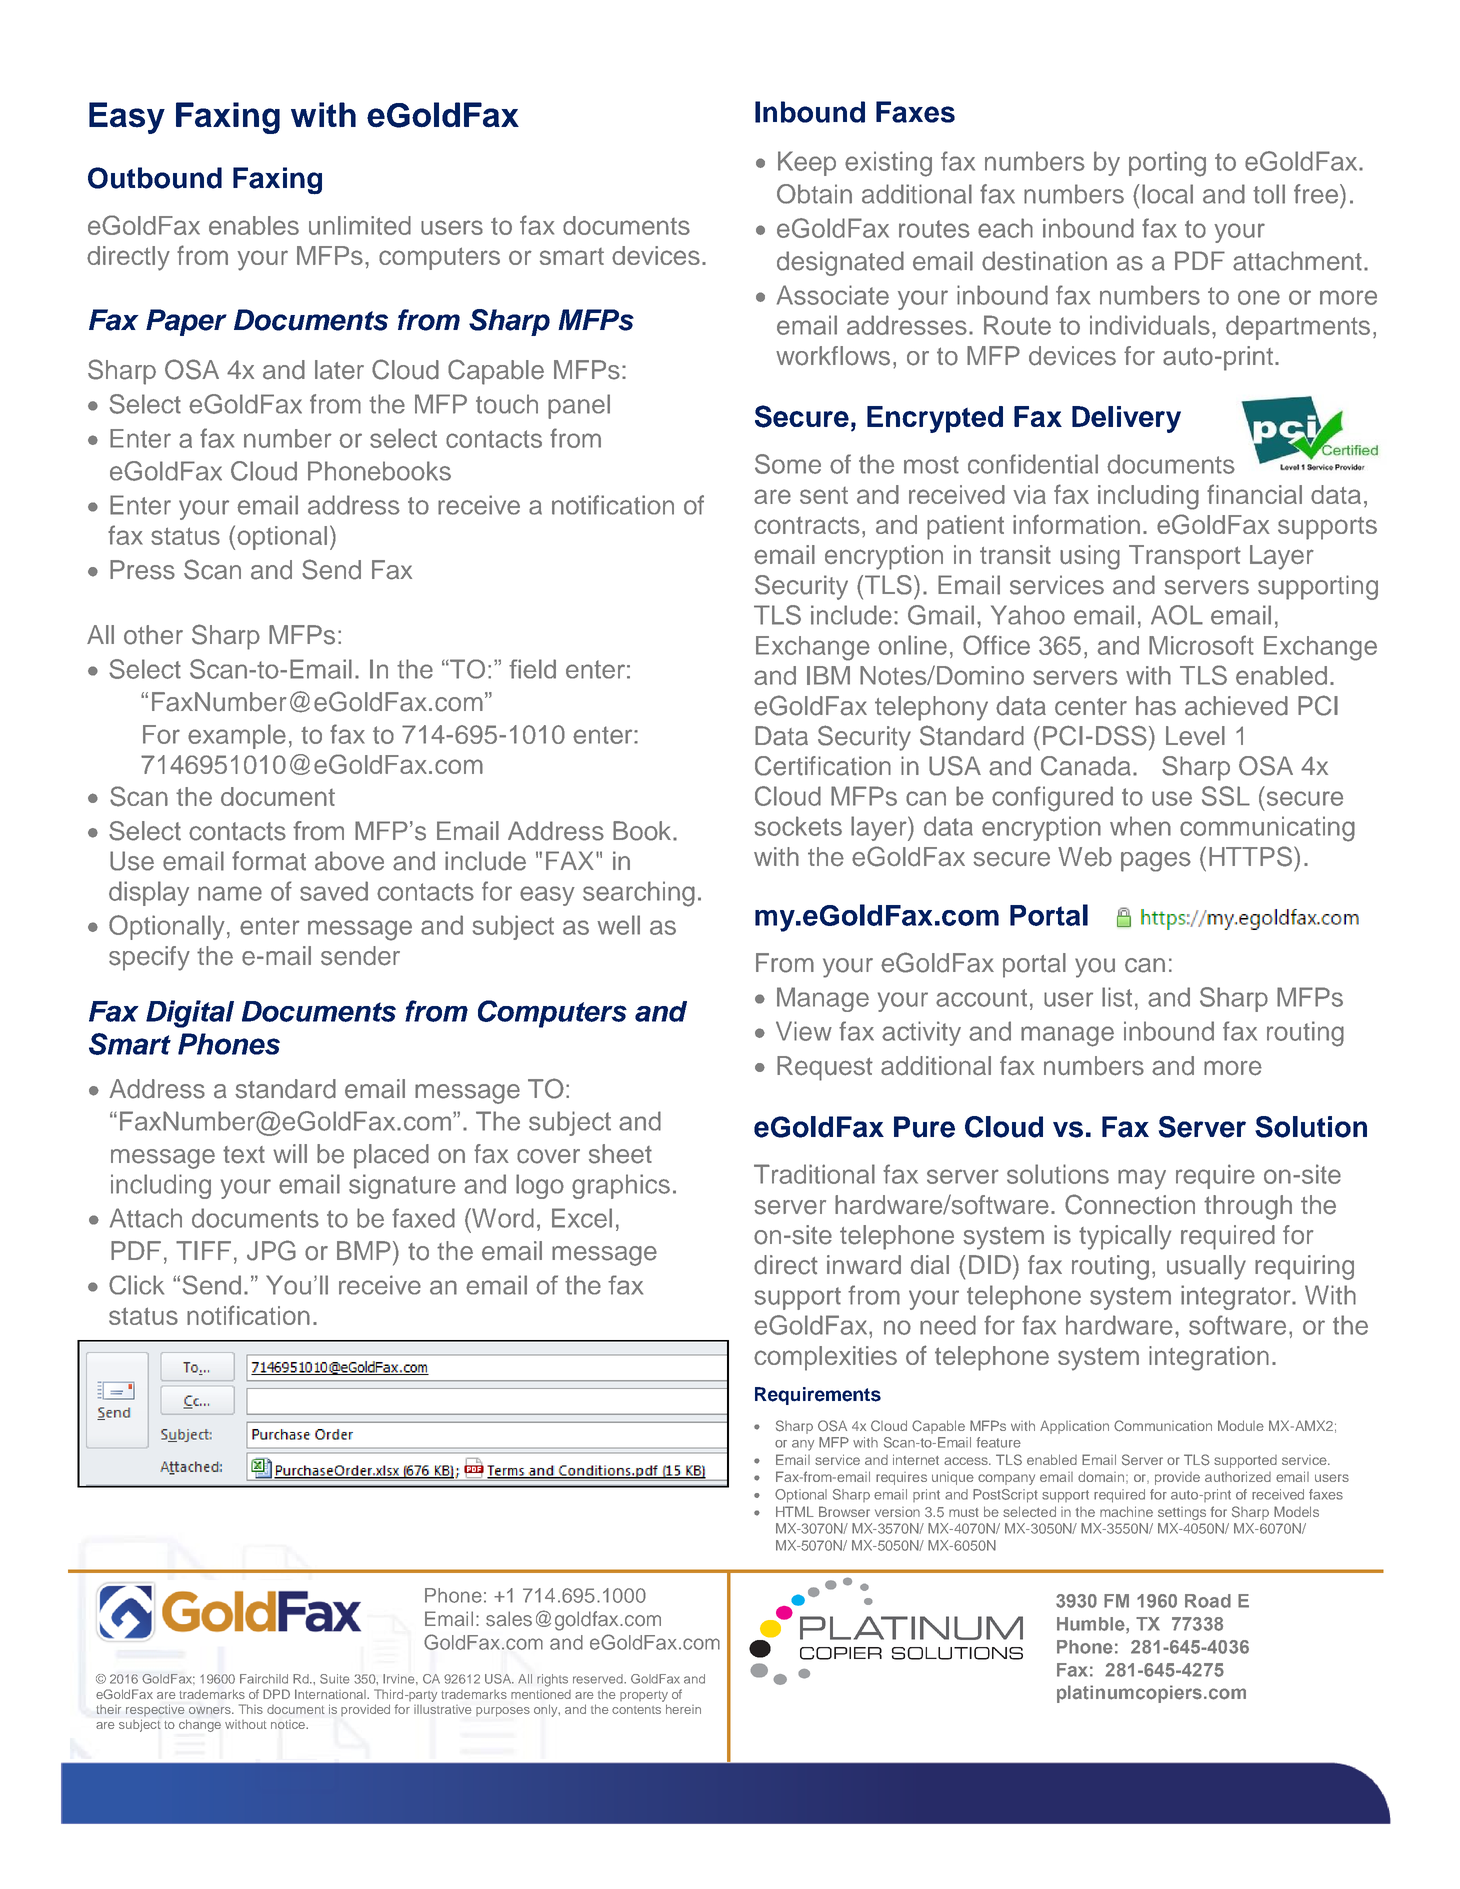 The width and height of the document is (1460, 1889). What do you see at coordinates (814, 194) in the document?
I see `Obtain` at bounding box center [814, 194].
